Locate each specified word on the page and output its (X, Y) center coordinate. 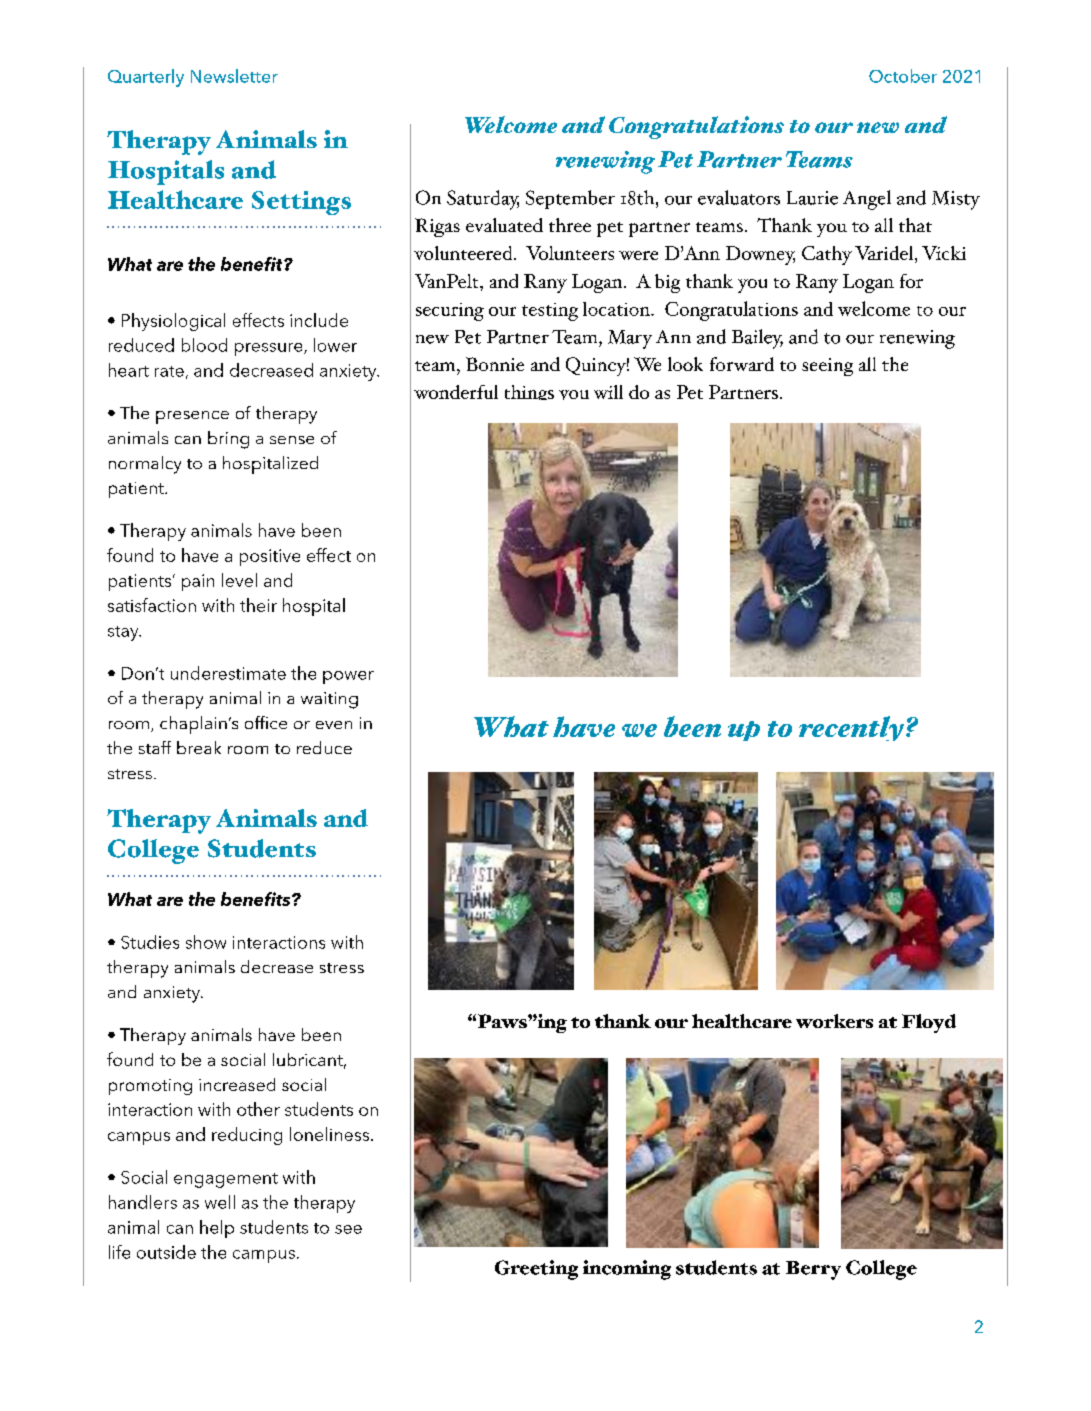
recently (851, 728)
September (570, 199)
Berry (813, 1270)
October (903, 76)
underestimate (228, 673)
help (217, 1229)
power (348, 677)
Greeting (536, 1270)
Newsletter (234, 76)
